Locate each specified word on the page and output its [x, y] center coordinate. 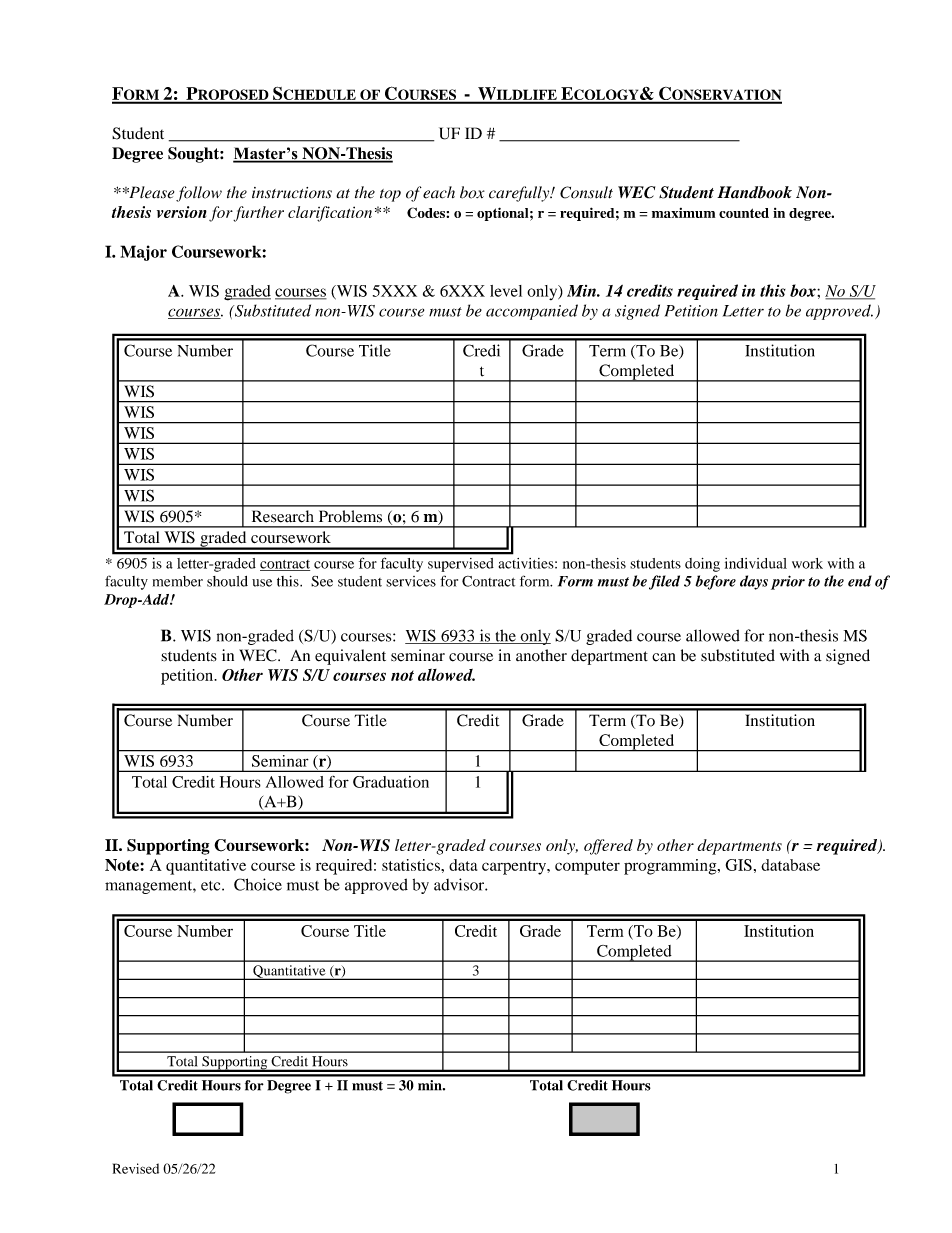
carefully [520, 194]
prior [788, 582]
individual [756, 563]
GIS [739, 865]
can [664, 657]
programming [671, 867]
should [227, 581]
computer [587, 868]
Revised [136, 1168]
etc [212, 886]
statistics [412, 865]
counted [744, 213]
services [411, 581]
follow [199, 194]
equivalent [350, 657]
